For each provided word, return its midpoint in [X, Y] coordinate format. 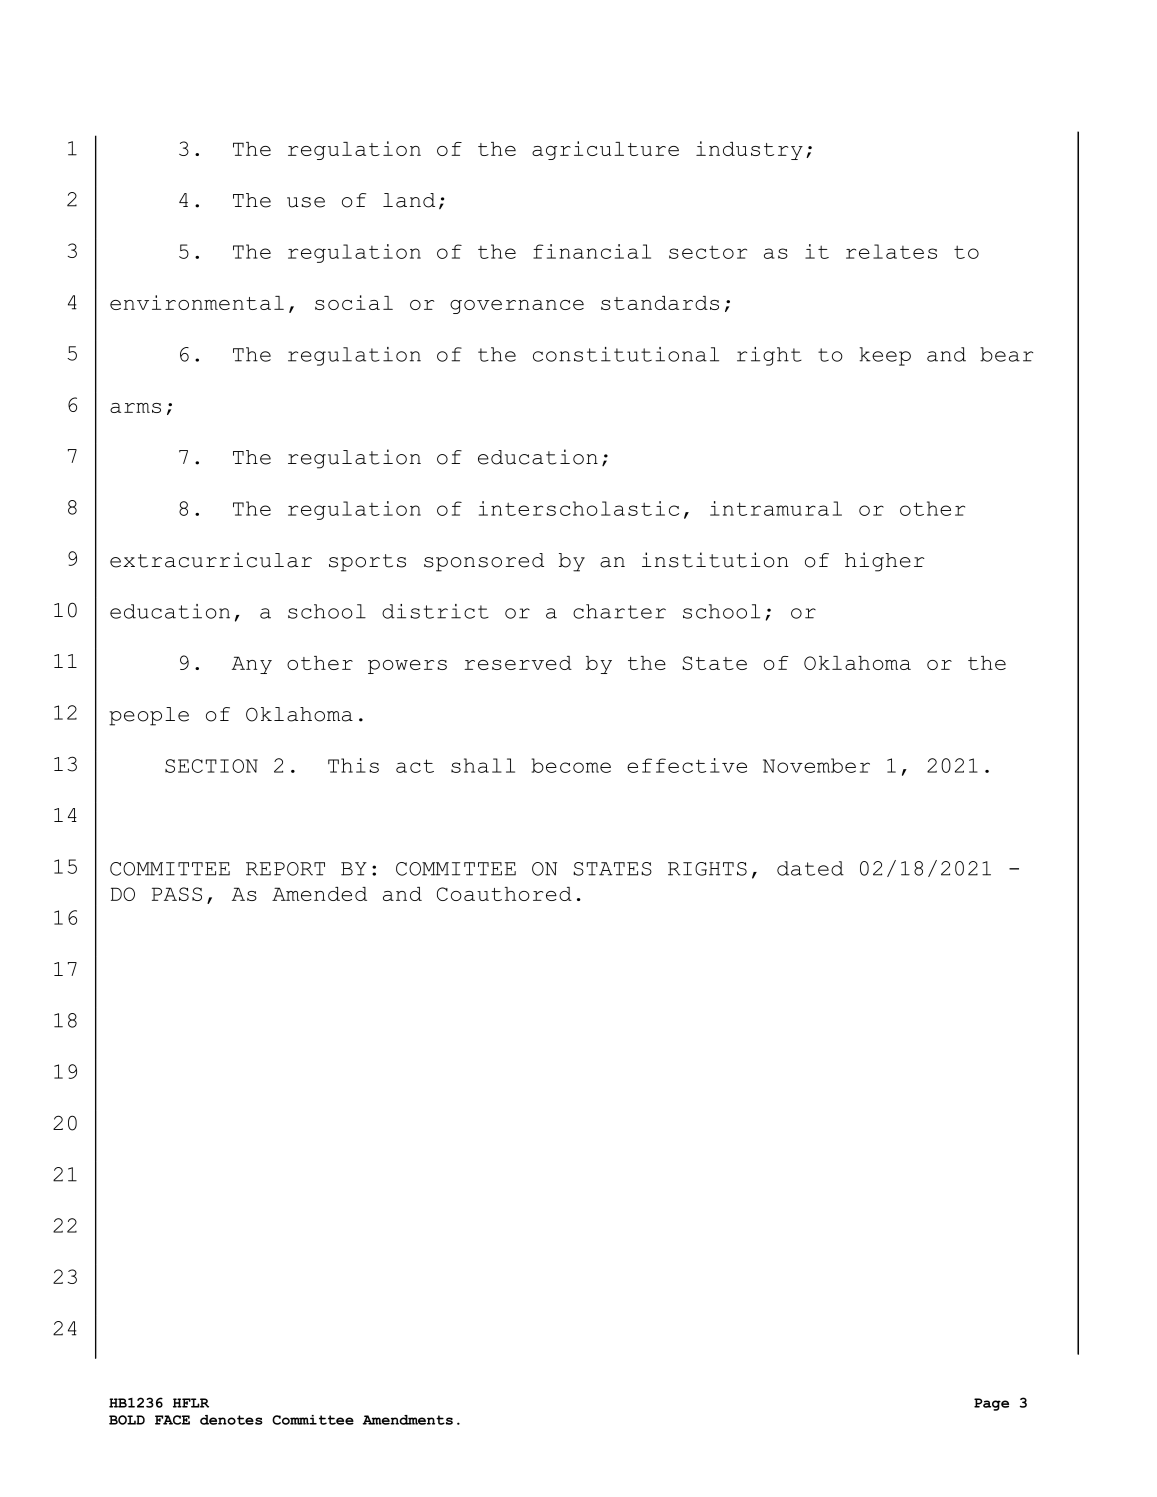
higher [885, 562]
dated [810, 868]
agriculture [605, 150]
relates [891, 251]
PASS [177, 894]
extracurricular [211, 560]
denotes [231, 1420]
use [306, 202]
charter [619, 611]
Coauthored [504, 894]
